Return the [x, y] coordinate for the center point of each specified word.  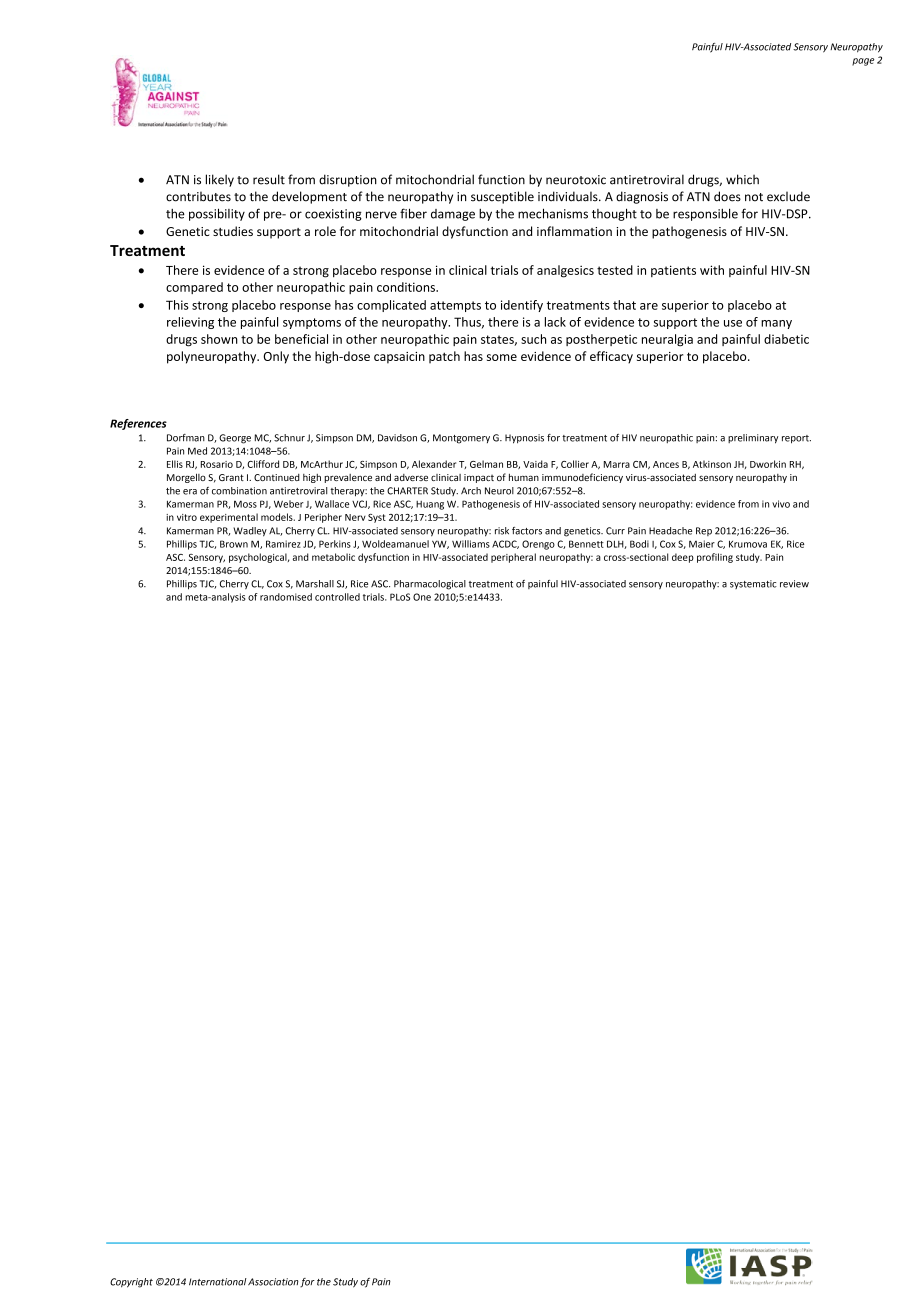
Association [273, 1282]
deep [683, 558]
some [502, 357]
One [422, 597]
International [218, 1282]
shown [219, 339]
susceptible [502, 197]
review [794, 584]
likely [220, 180]
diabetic [786, 339]
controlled [337, 597]
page [863, 62]
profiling [715, 558]
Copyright [131, 1283]
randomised [286, 597]
